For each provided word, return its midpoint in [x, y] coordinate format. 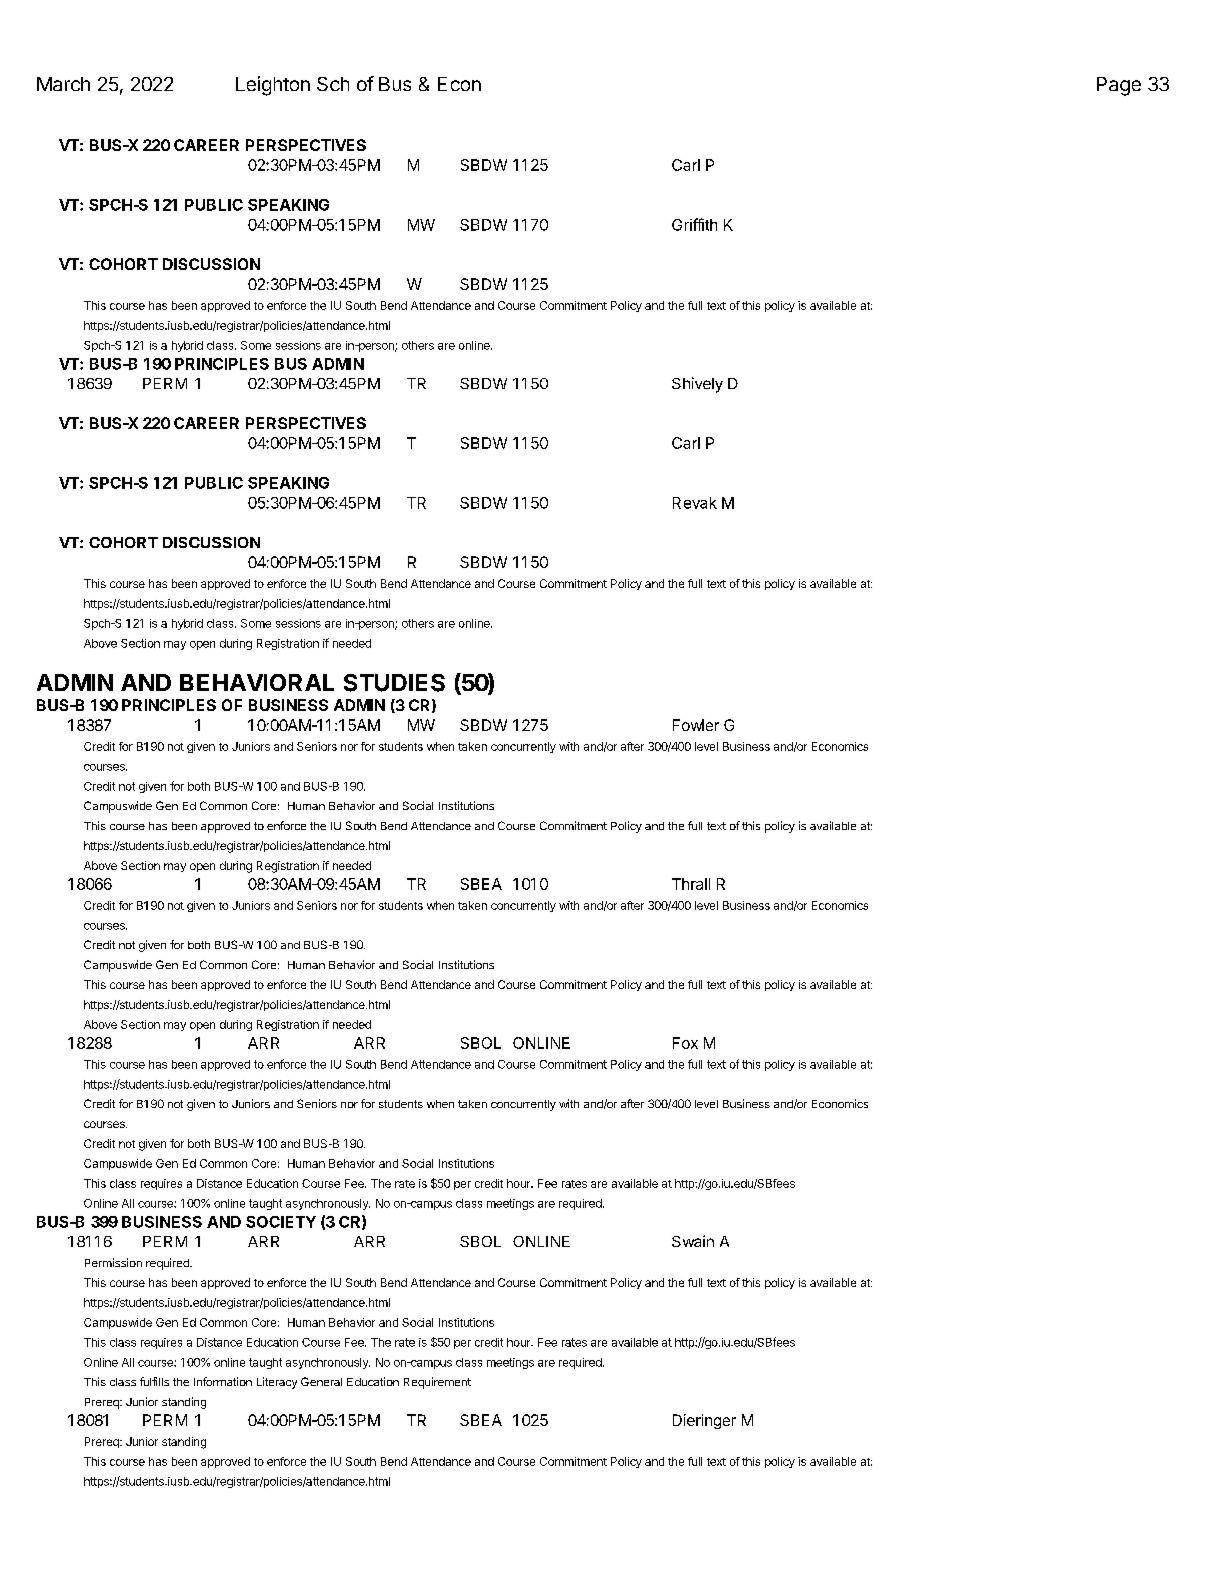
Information [223, 1381]
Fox [685, 1043]
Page [1119, 86]
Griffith [694, 224]
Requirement [437, 1383]
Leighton [273, 86]
